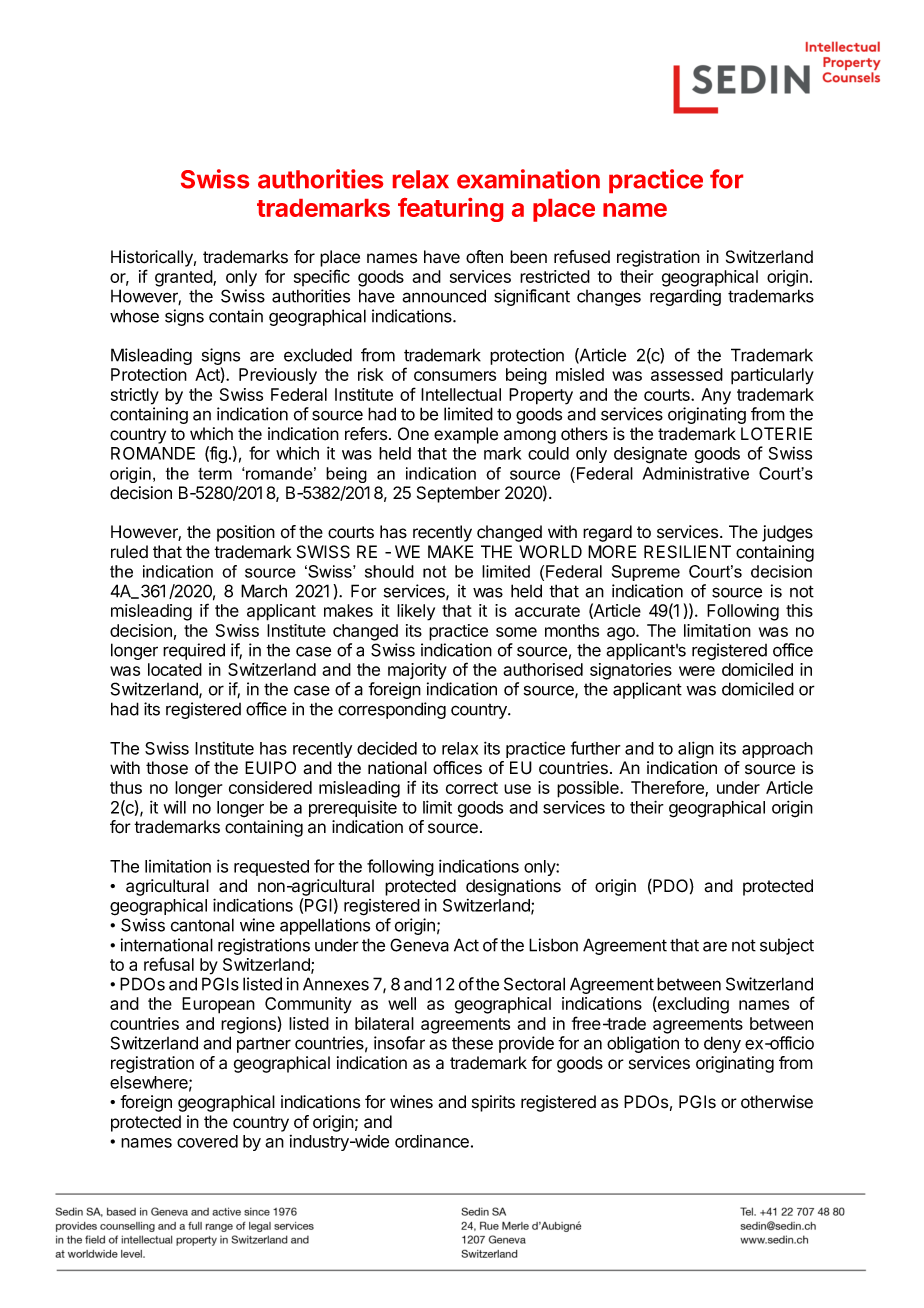 The image size is (924, 1308). I want to click on featuring, so click(450, 210).
